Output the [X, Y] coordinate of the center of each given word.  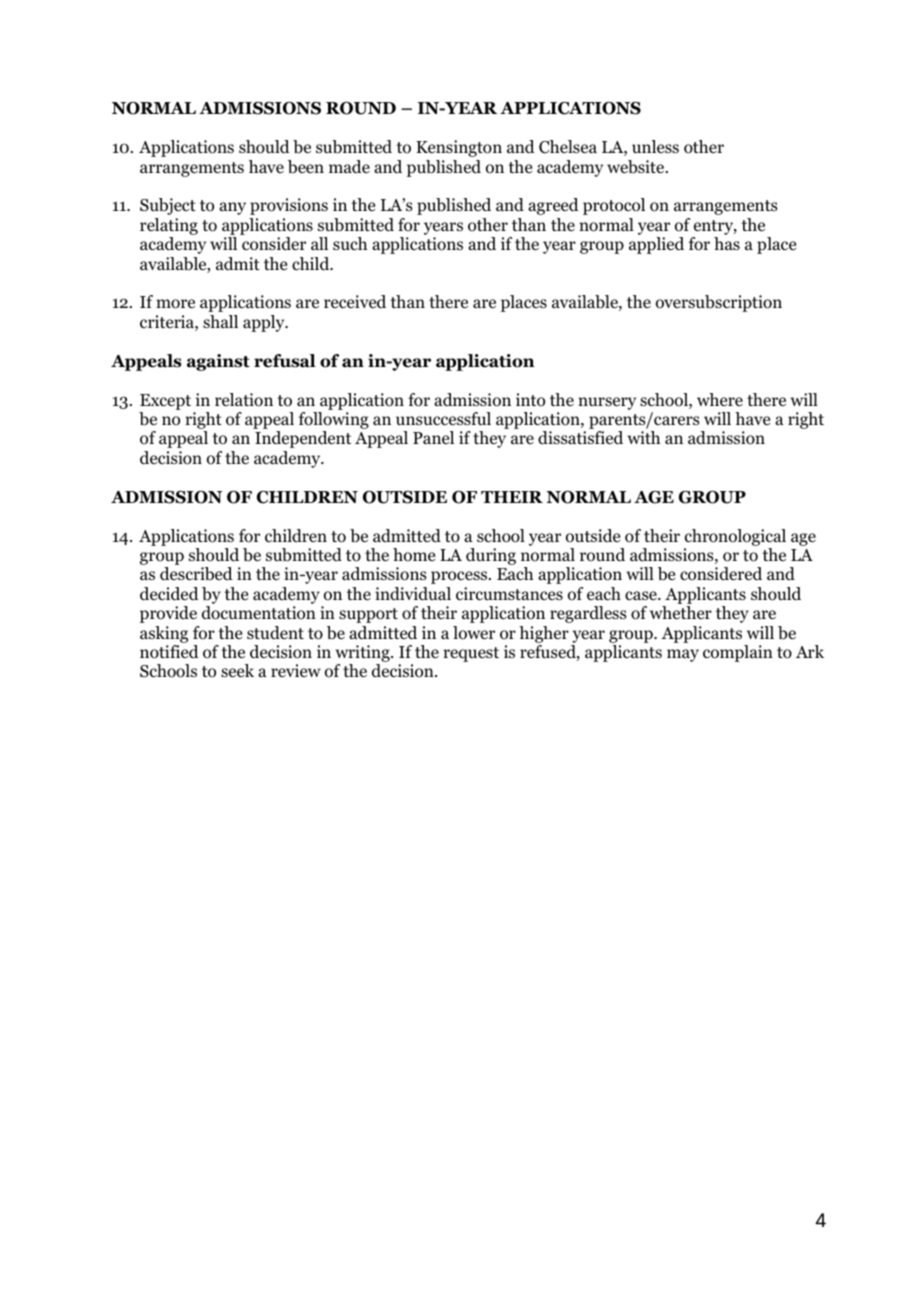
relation [244, 400]
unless [655, 146]
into [530, 400]
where [720, 399]
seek [237, 670]
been [306, 167]
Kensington [459, 148]
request [471, 654]
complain [738, 653]
